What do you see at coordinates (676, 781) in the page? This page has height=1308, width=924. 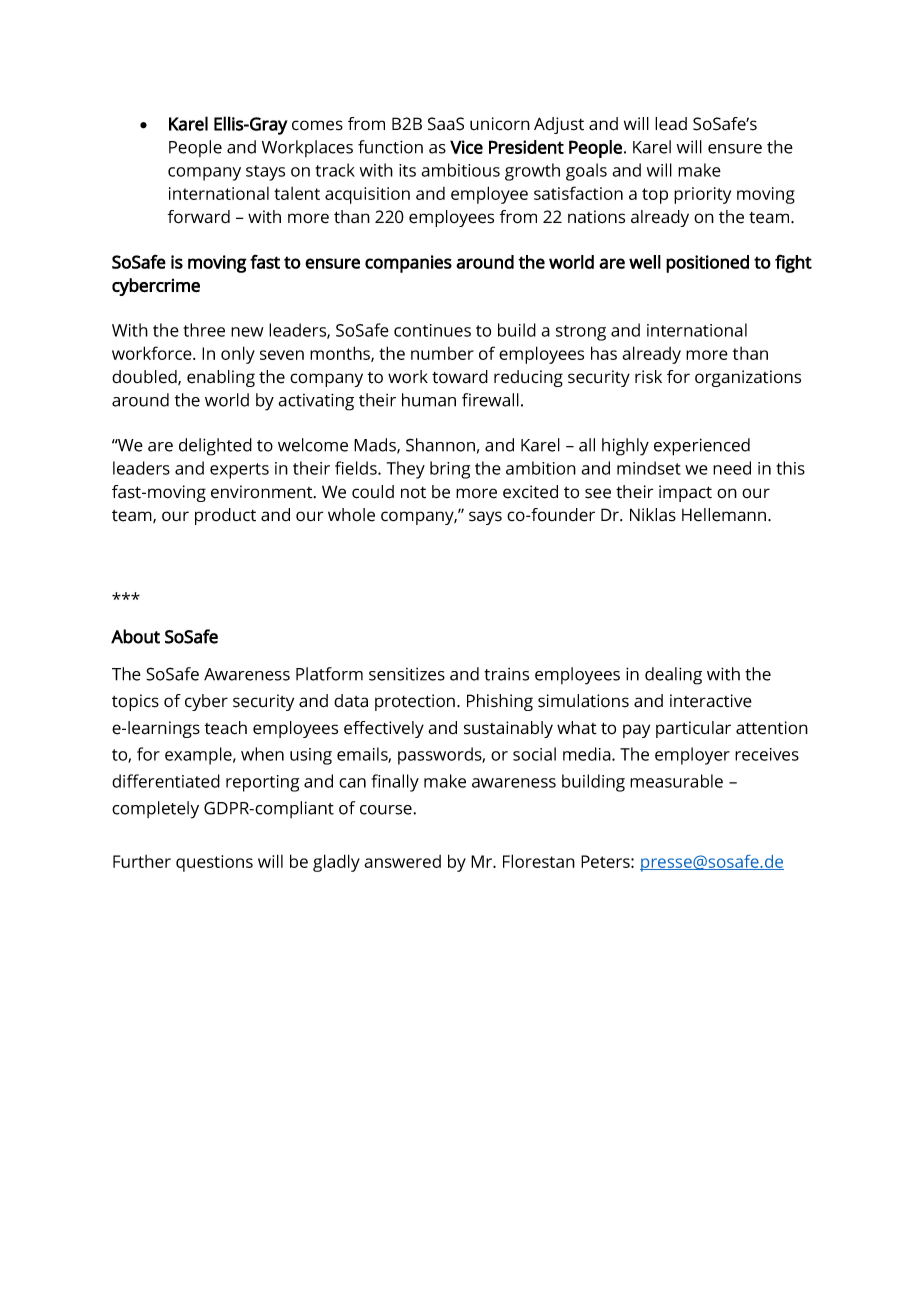 I see `measurable` at bounding box center [676, 781].
